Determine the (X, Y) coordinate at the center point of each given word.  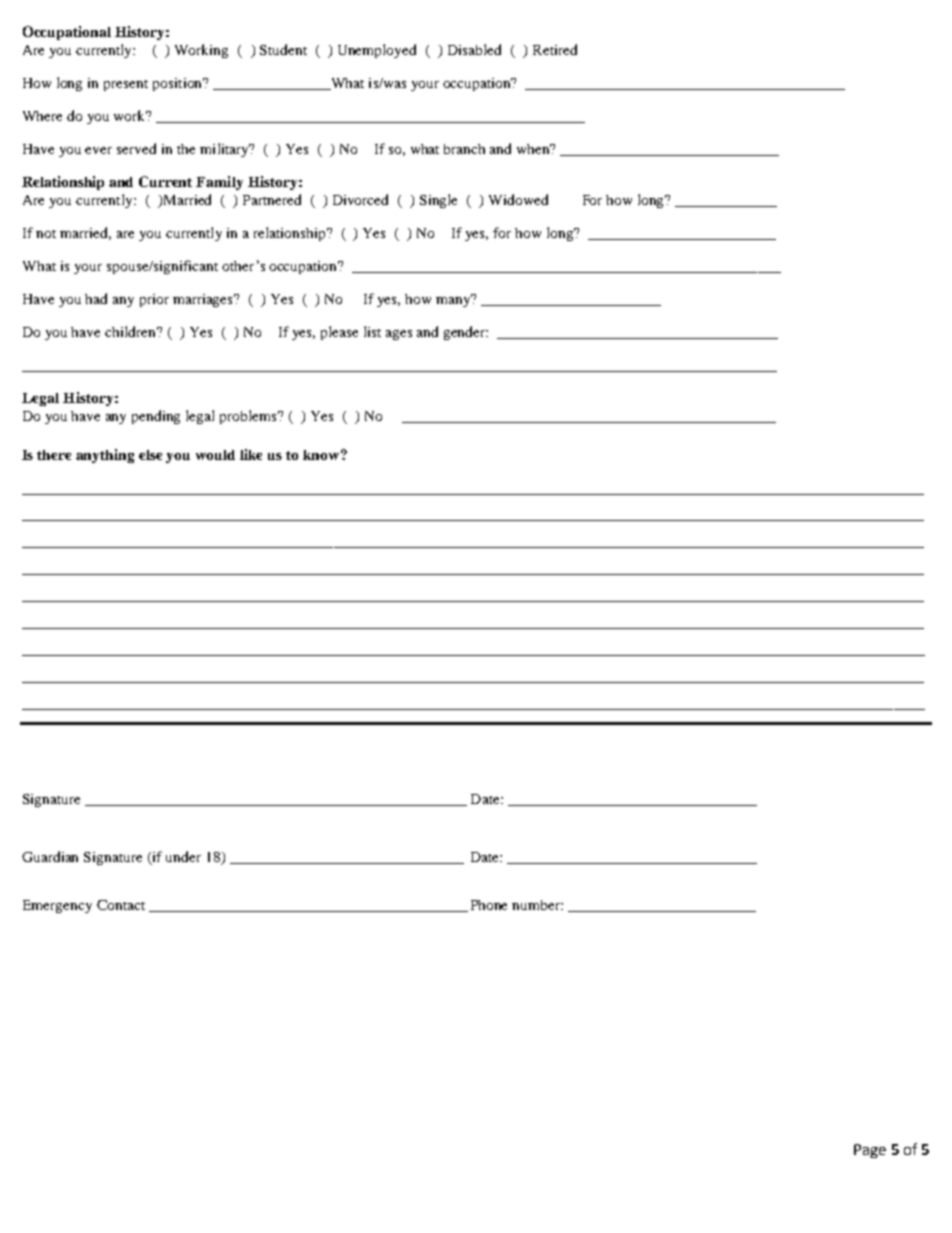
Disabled (474, 49)
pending (156, 417)
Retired (555, 49)
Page (870, 1151)
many (454, 300)
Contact (121, 905)
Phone (489, 905)
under (183, 856)
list (372, 331)
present (126, 85)
